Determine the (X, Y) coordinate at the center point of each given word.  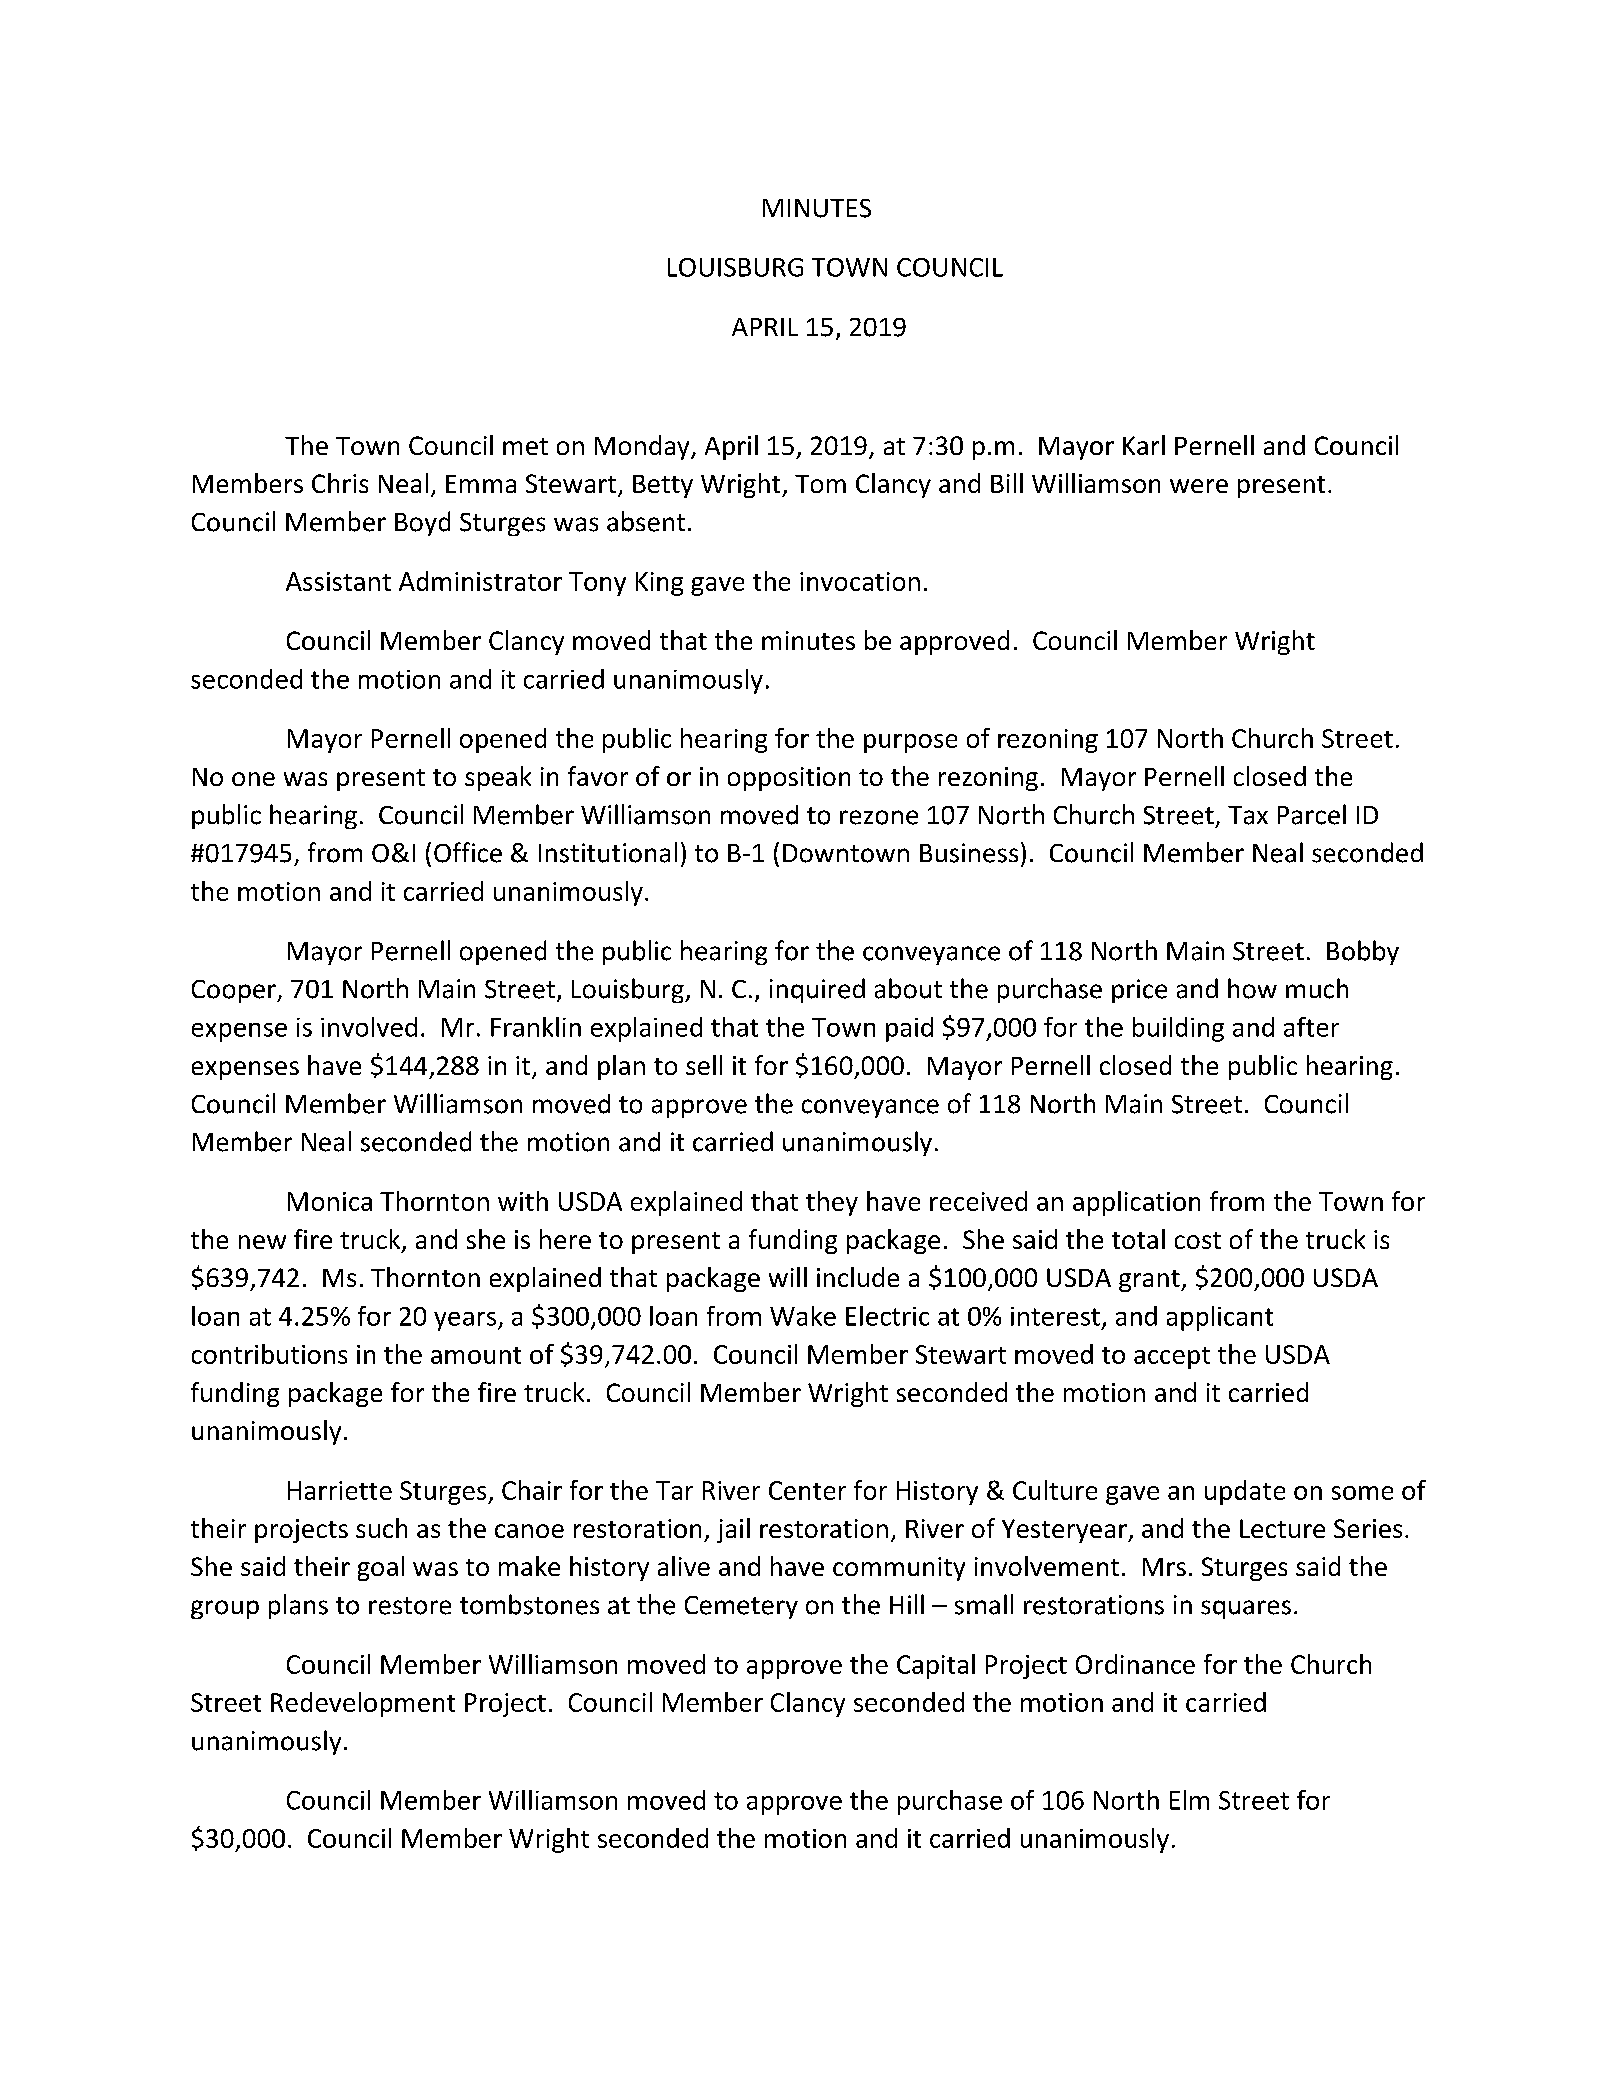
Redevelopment (363, 1704)
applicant (1220, 1318)
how (1252, 988)
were (1199, 486)
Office (468, 852)
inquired (817, 990)
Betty (663, 486)
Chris (340, 483)
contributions (269, 1354)
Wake (803, 1316)
